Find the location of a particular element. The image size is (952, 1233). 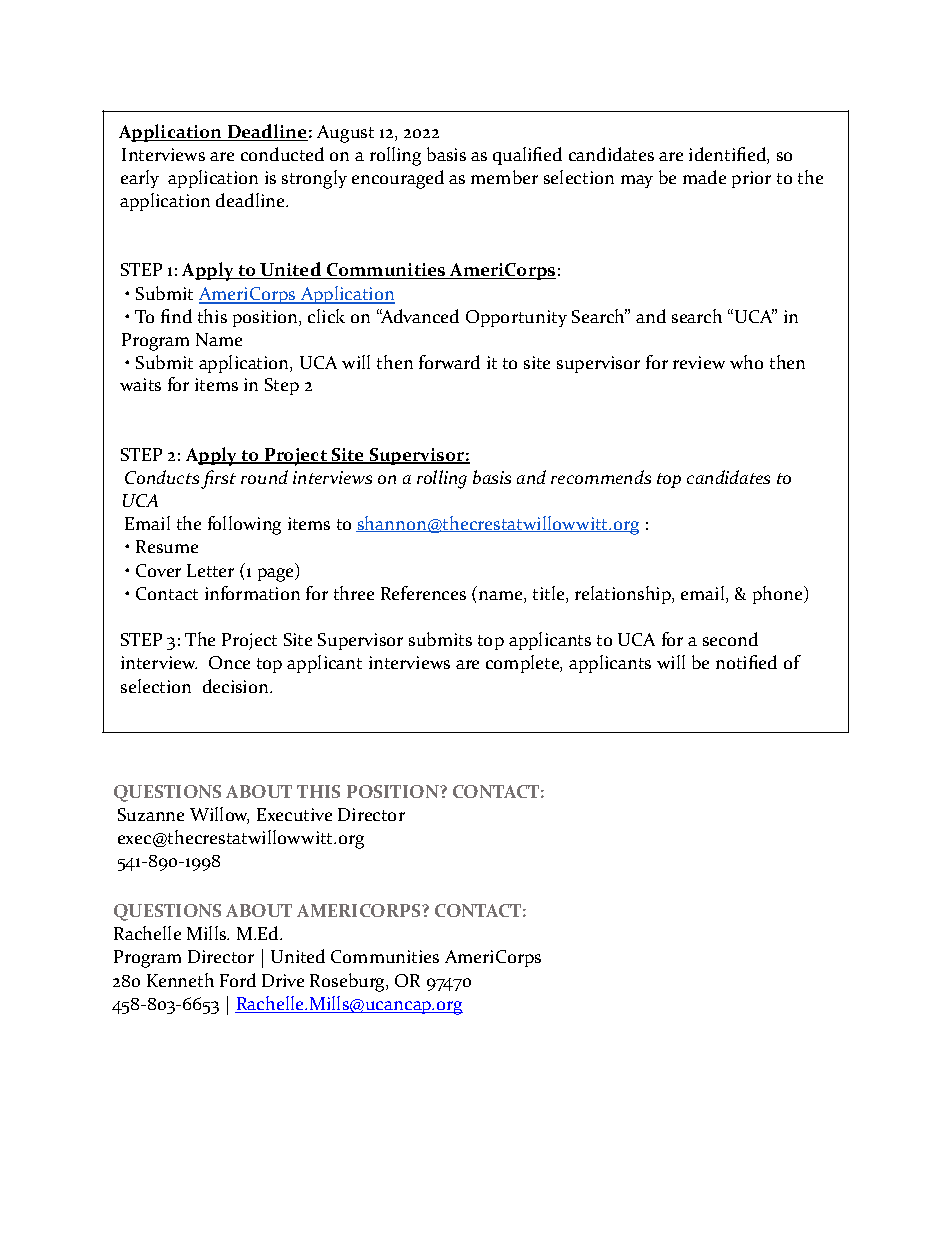

member is located at coordinates (504, 177).
